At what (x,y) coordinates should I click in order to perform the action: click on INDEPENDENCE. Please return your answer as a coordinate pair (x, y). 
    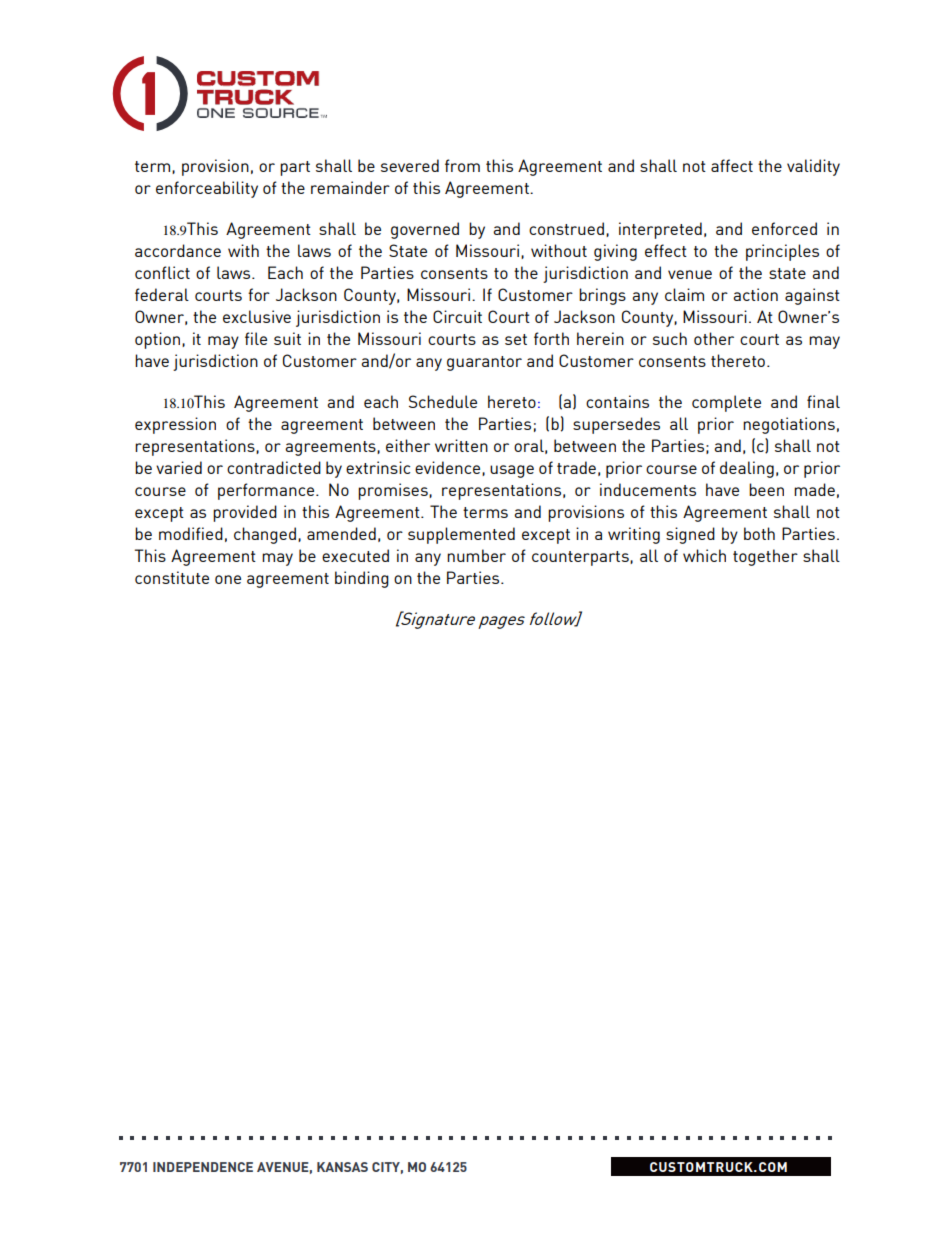
    Looking at the image, I should click on (203, 1167).
